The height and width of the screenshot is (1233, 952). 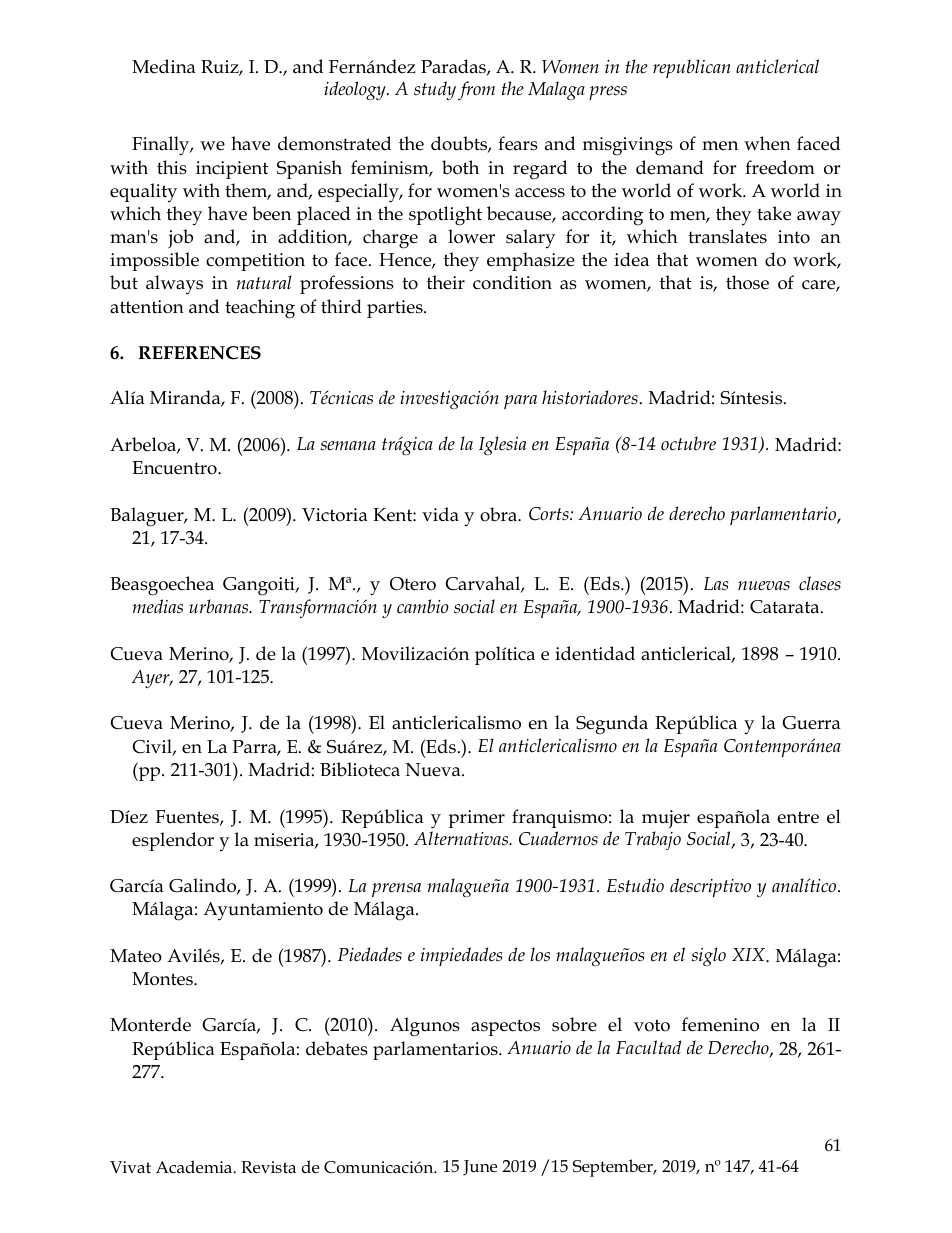 What do you see at coordinates (480, 1168) in the screenshot?
I see `June` at bounding box center [480, 1168].
